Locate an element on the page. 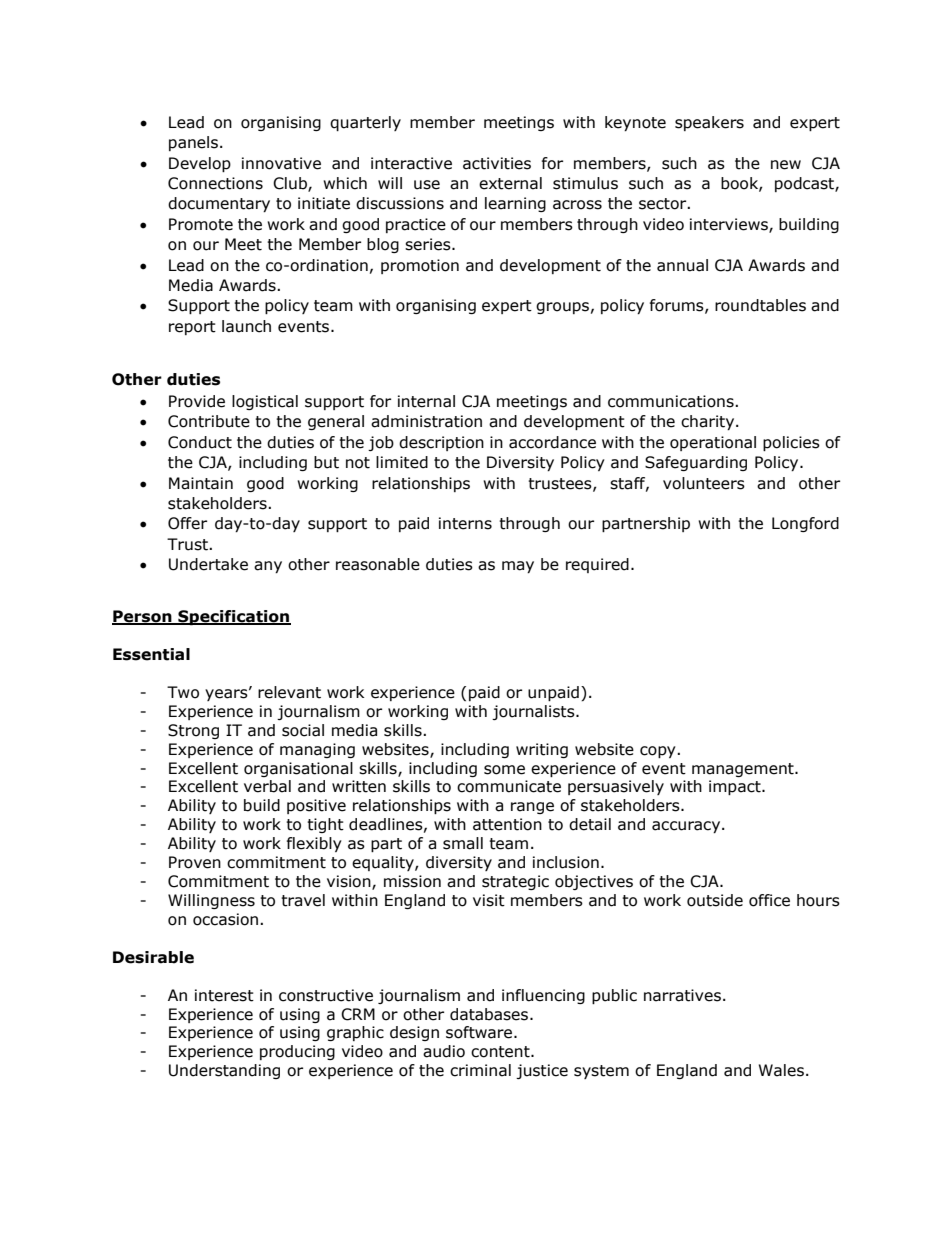  Provide is located at coordinates (197, 401).
